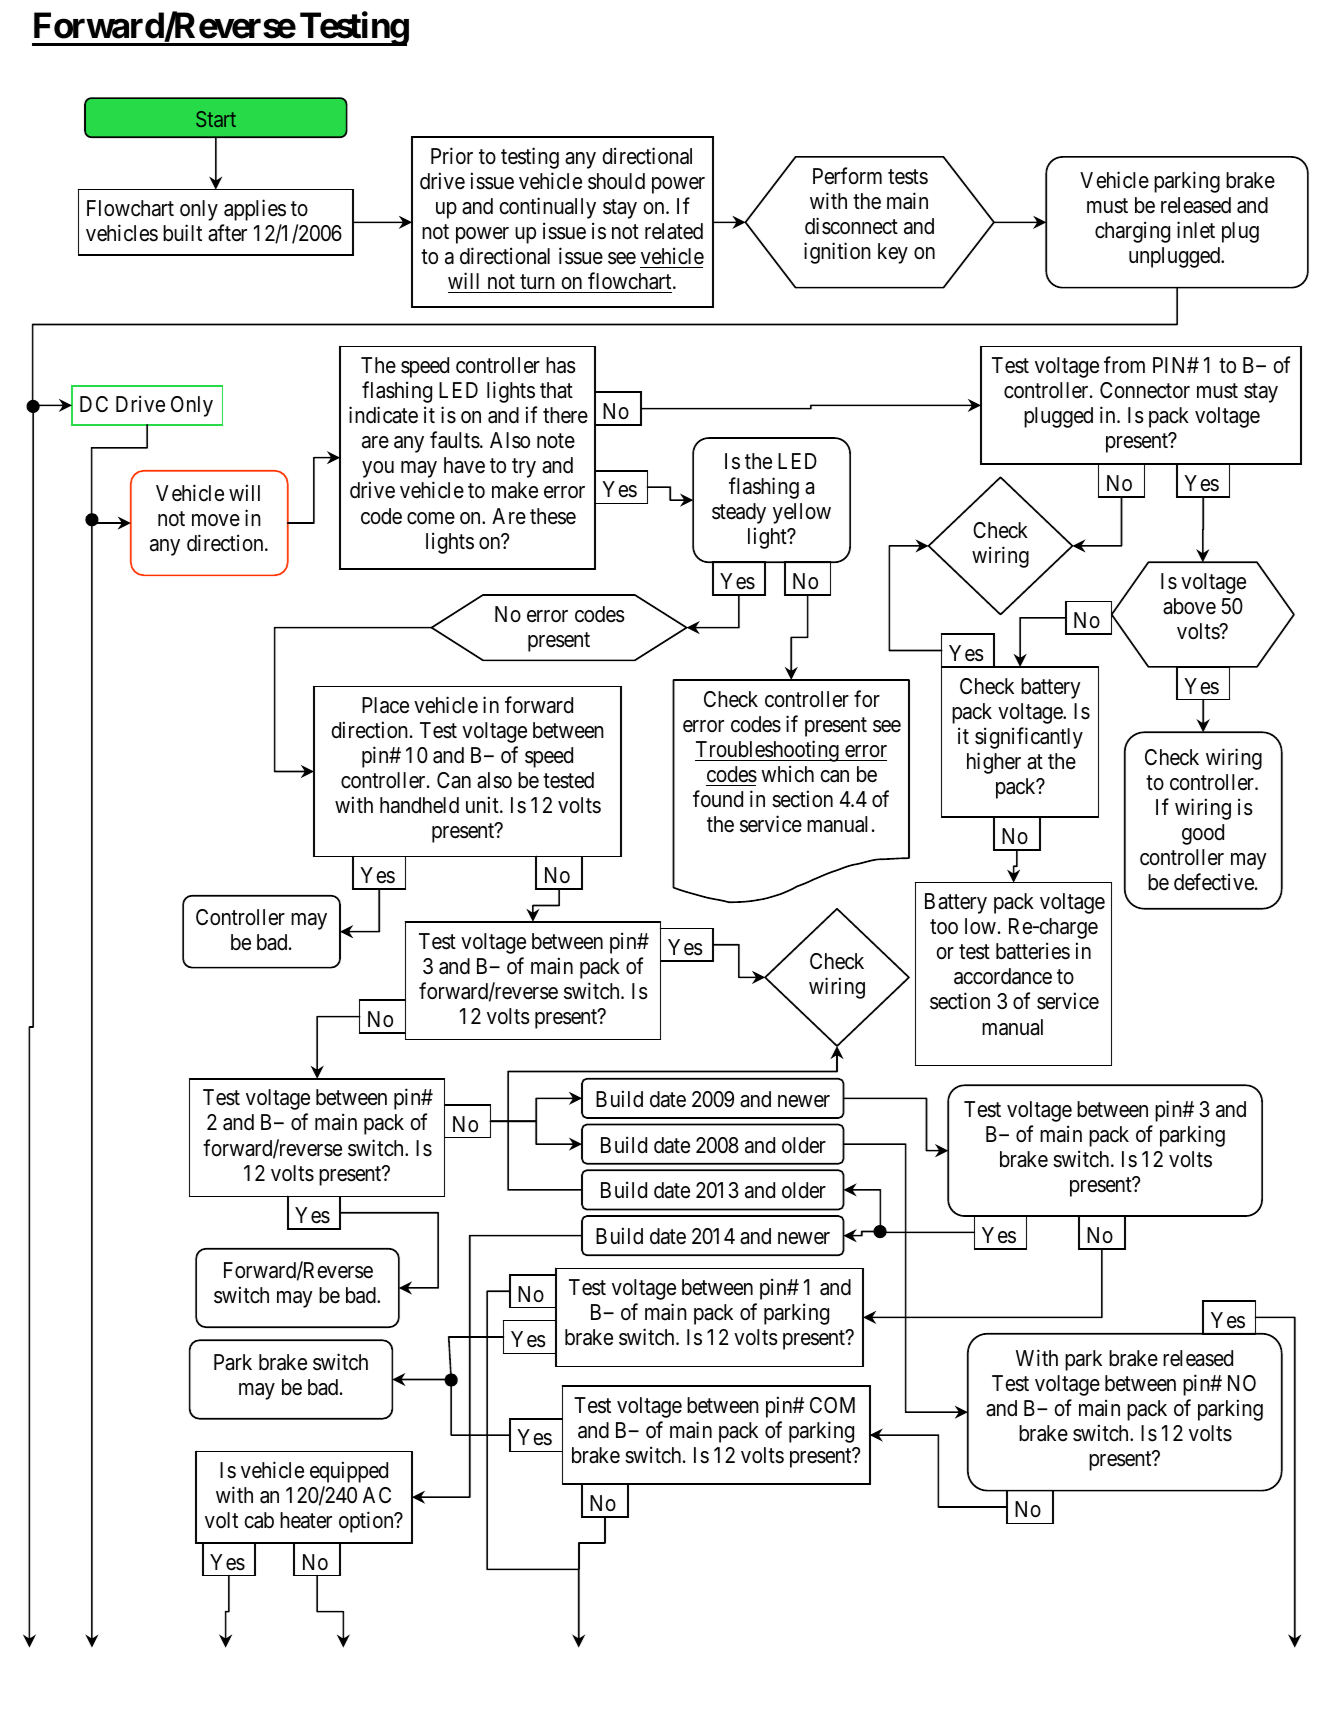 The height and width of the screenshot is (1726, 1334). Describe the element at coordinates (739, 513) in the screenshot. I see `steady` at that location.
